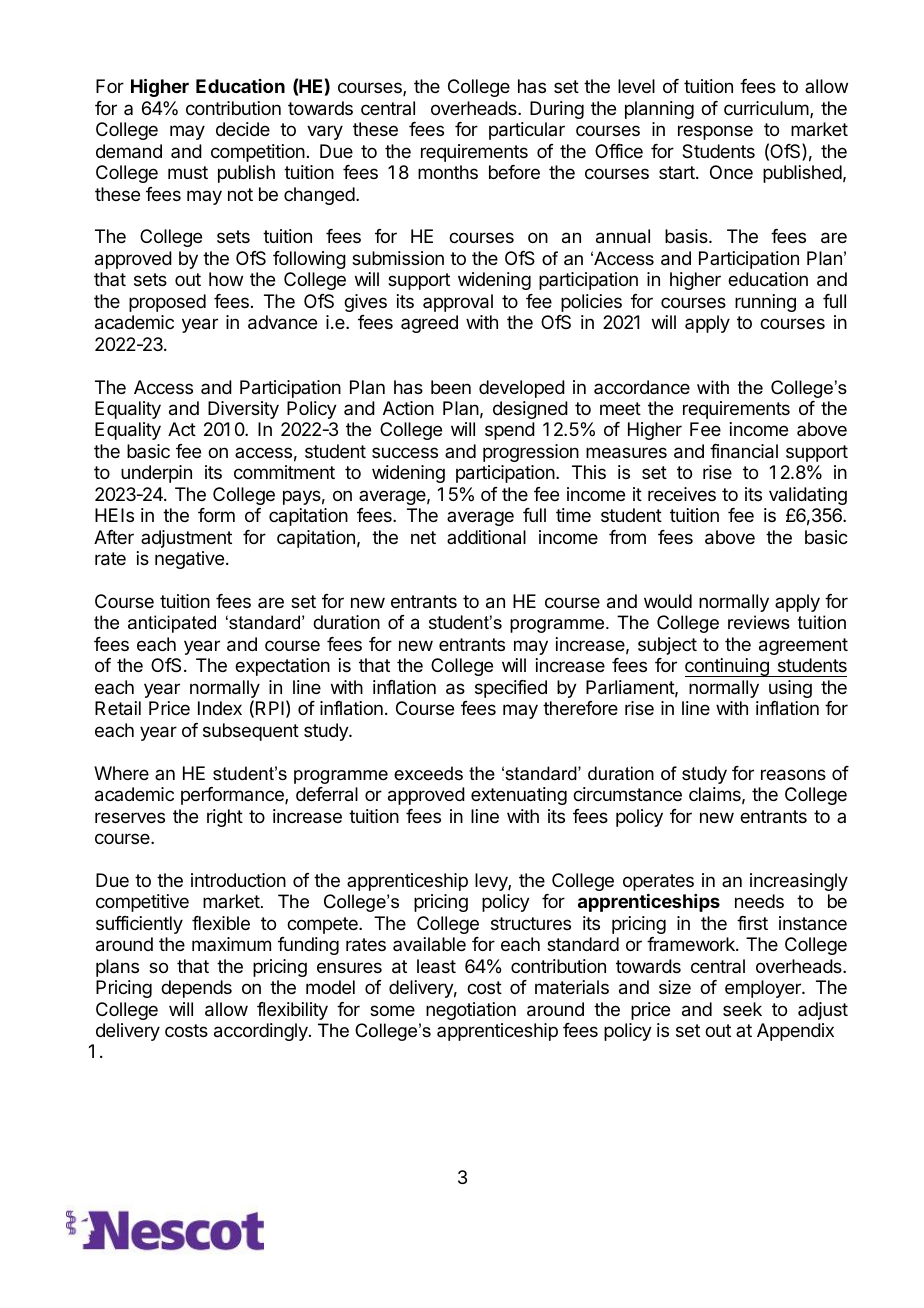  Describe the element at coordinates (715, 132) in the page. I see `response` at that location.
